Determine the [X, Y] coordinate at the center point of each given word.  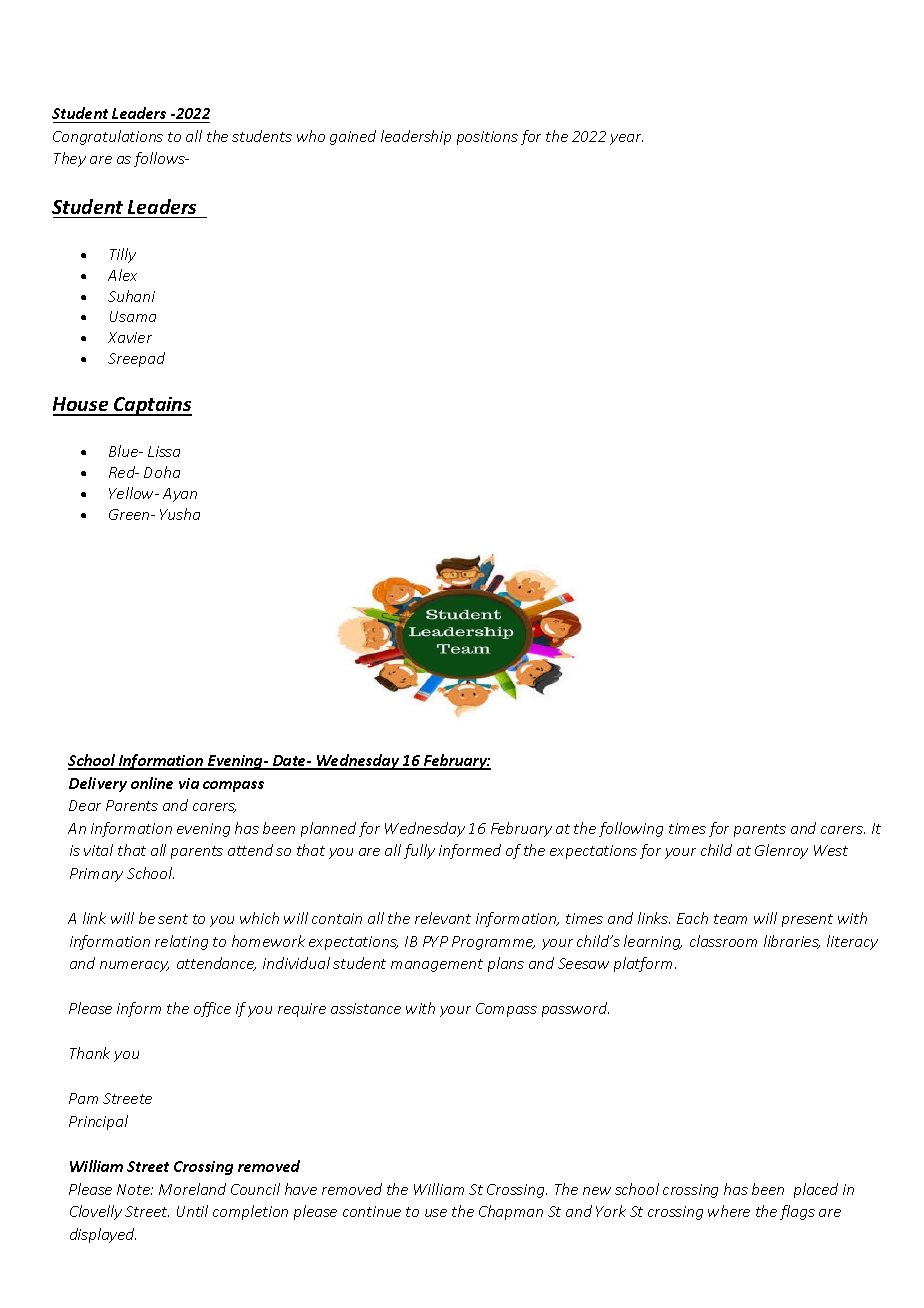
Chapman [511, 1212]
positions [487, 138]
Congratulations [108, 137]
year [626, 139]
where [729, 1211]
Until [192, 1211]
